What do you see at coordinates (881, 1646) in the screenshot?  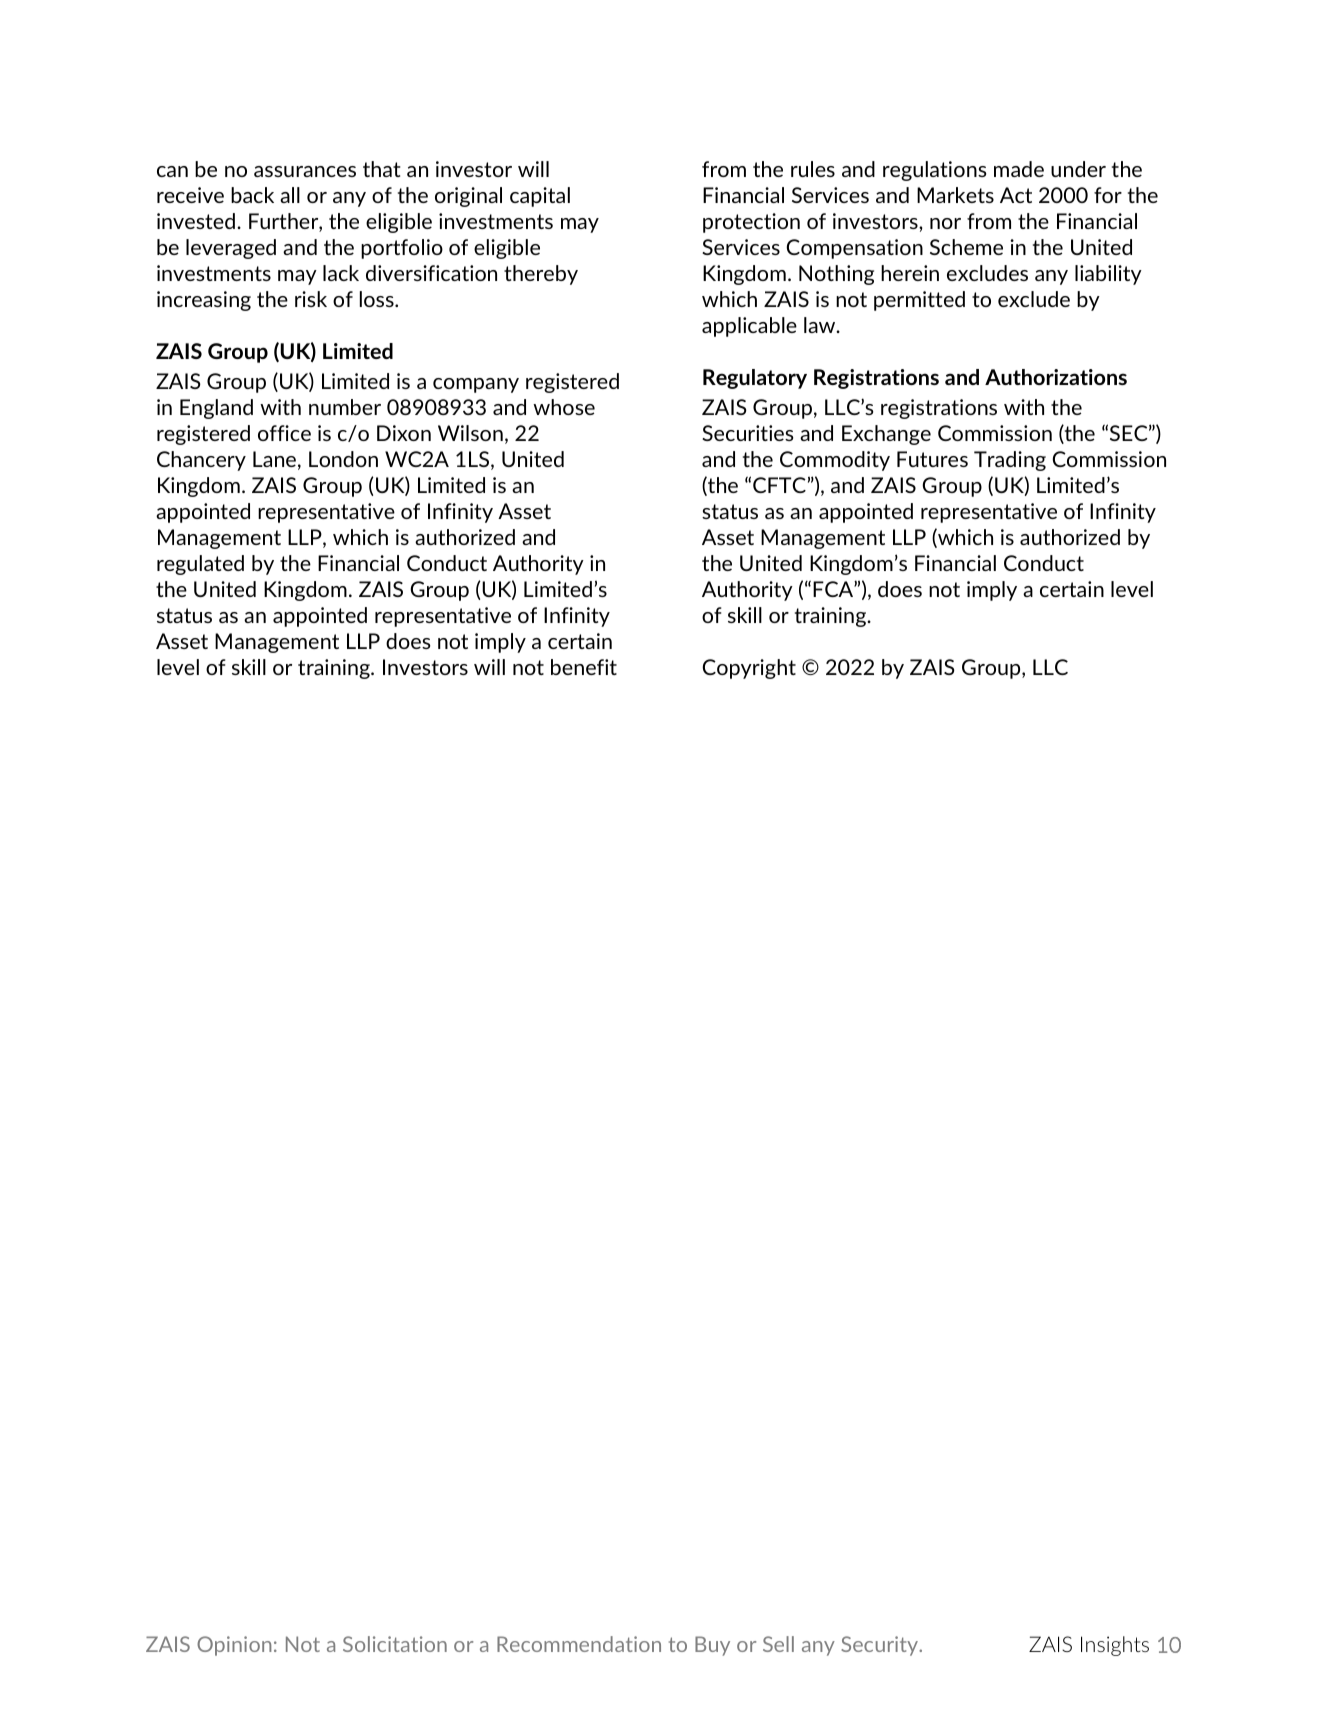 I see `Security` at bounding box center [881, 1646].
